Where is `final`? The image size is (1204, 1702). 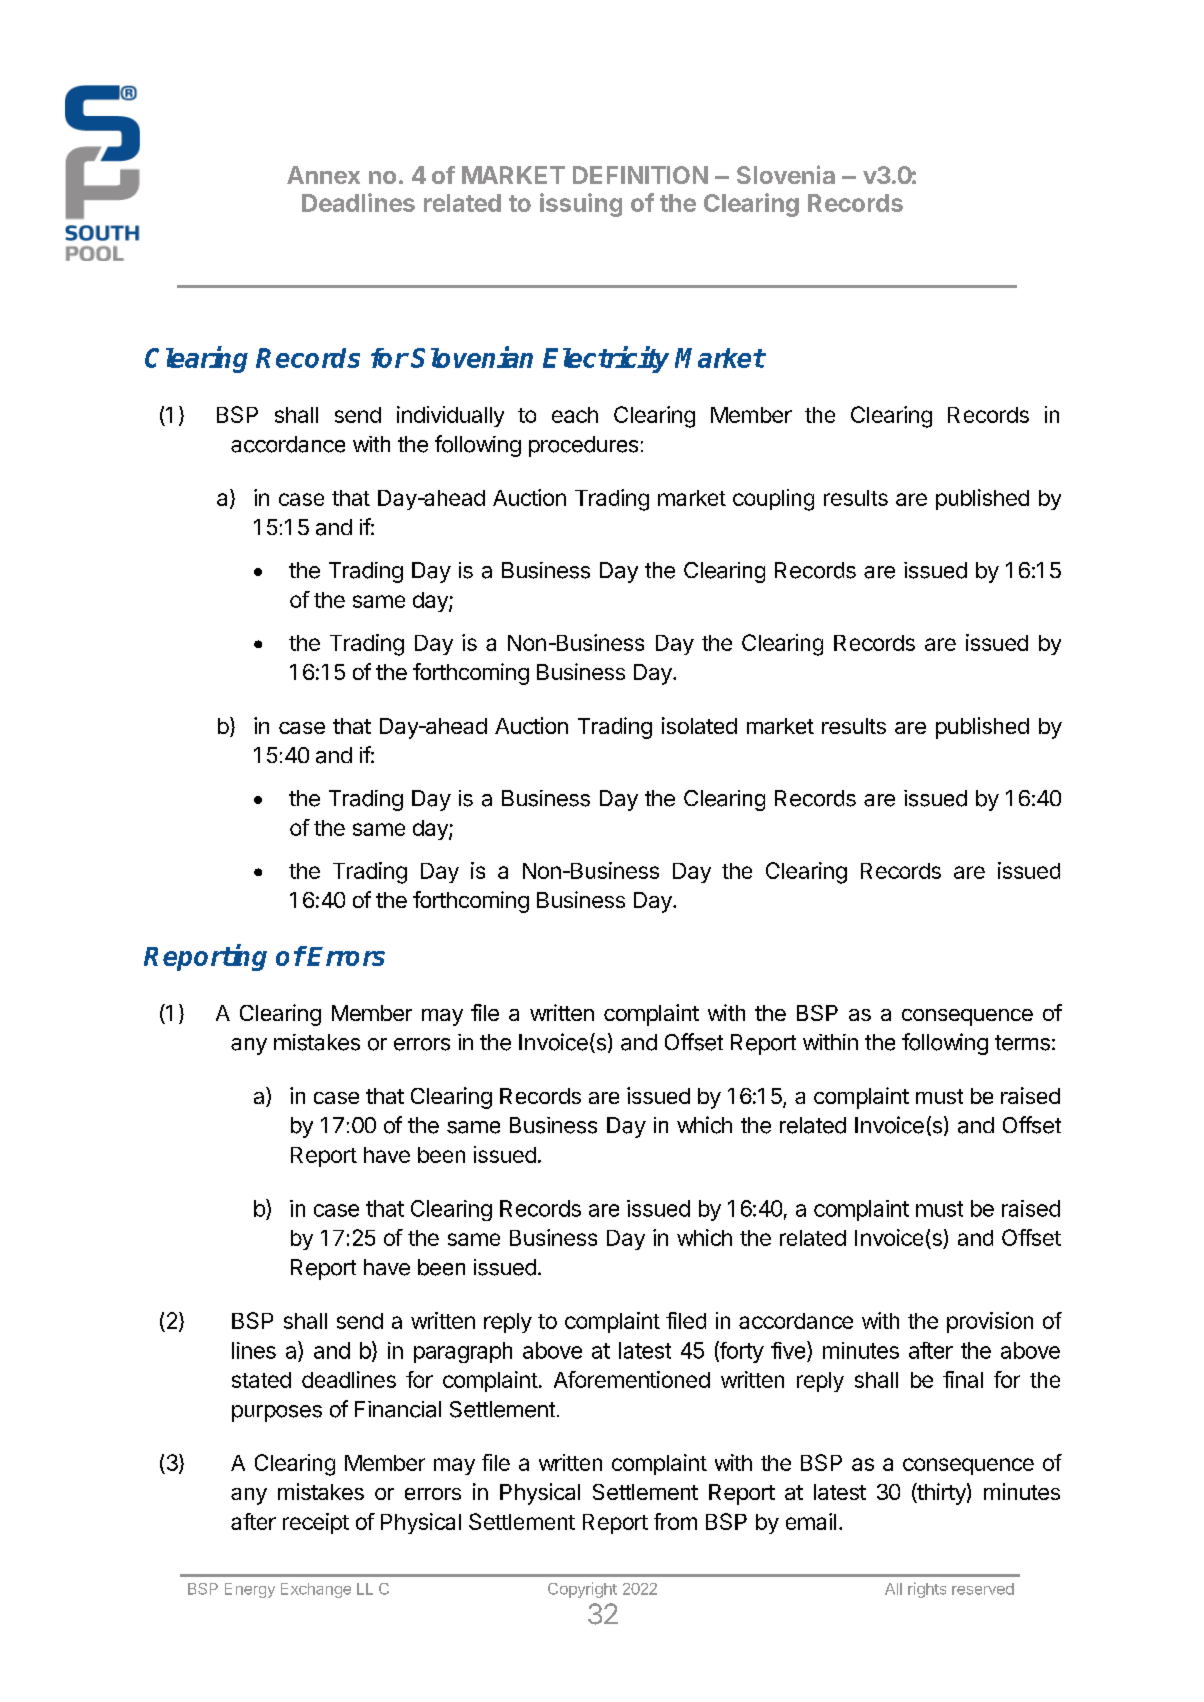 final is located at coordinates (963, 1379).
